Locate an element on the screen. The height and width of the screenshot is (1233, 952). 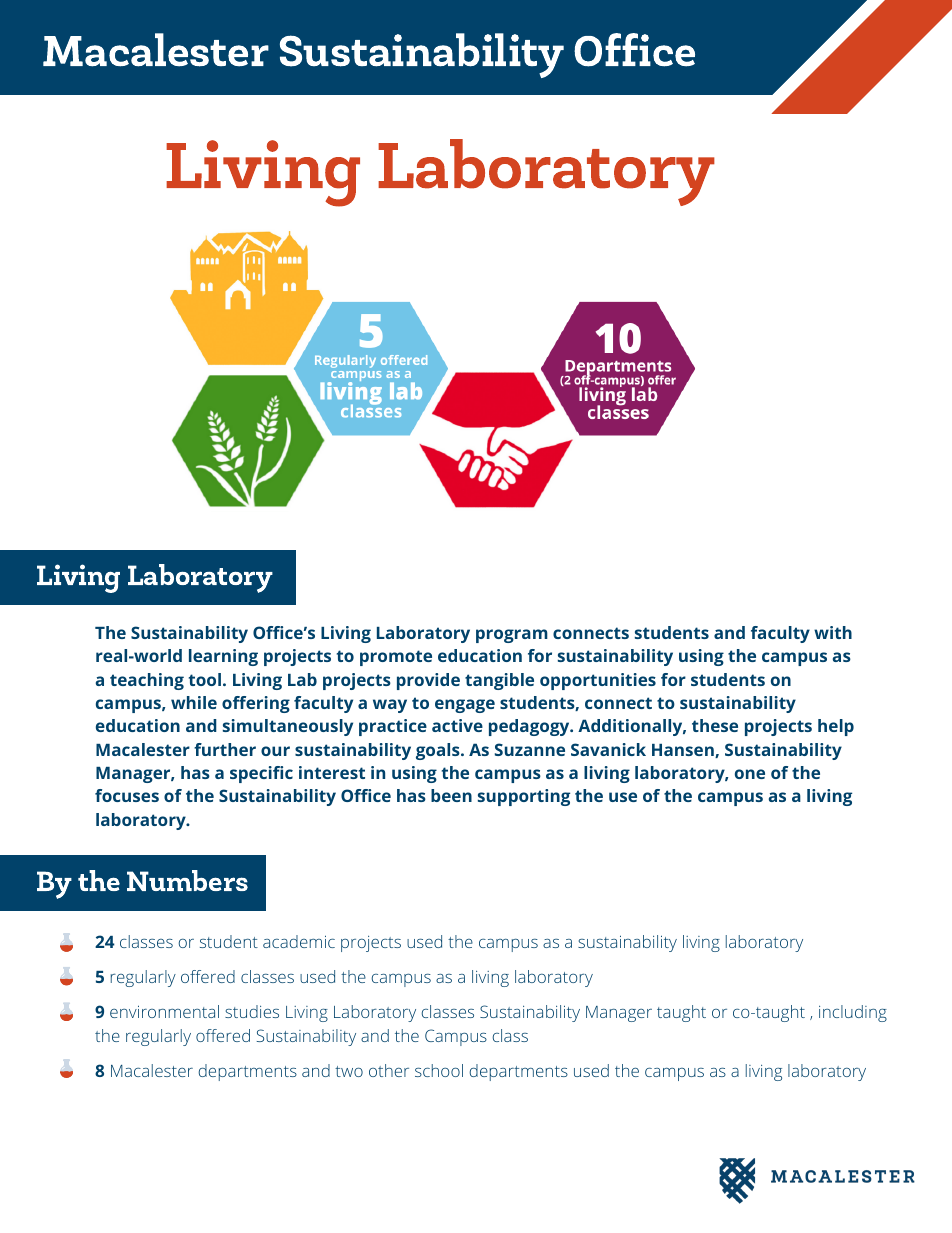
with is located at coordinates (833, 632).
